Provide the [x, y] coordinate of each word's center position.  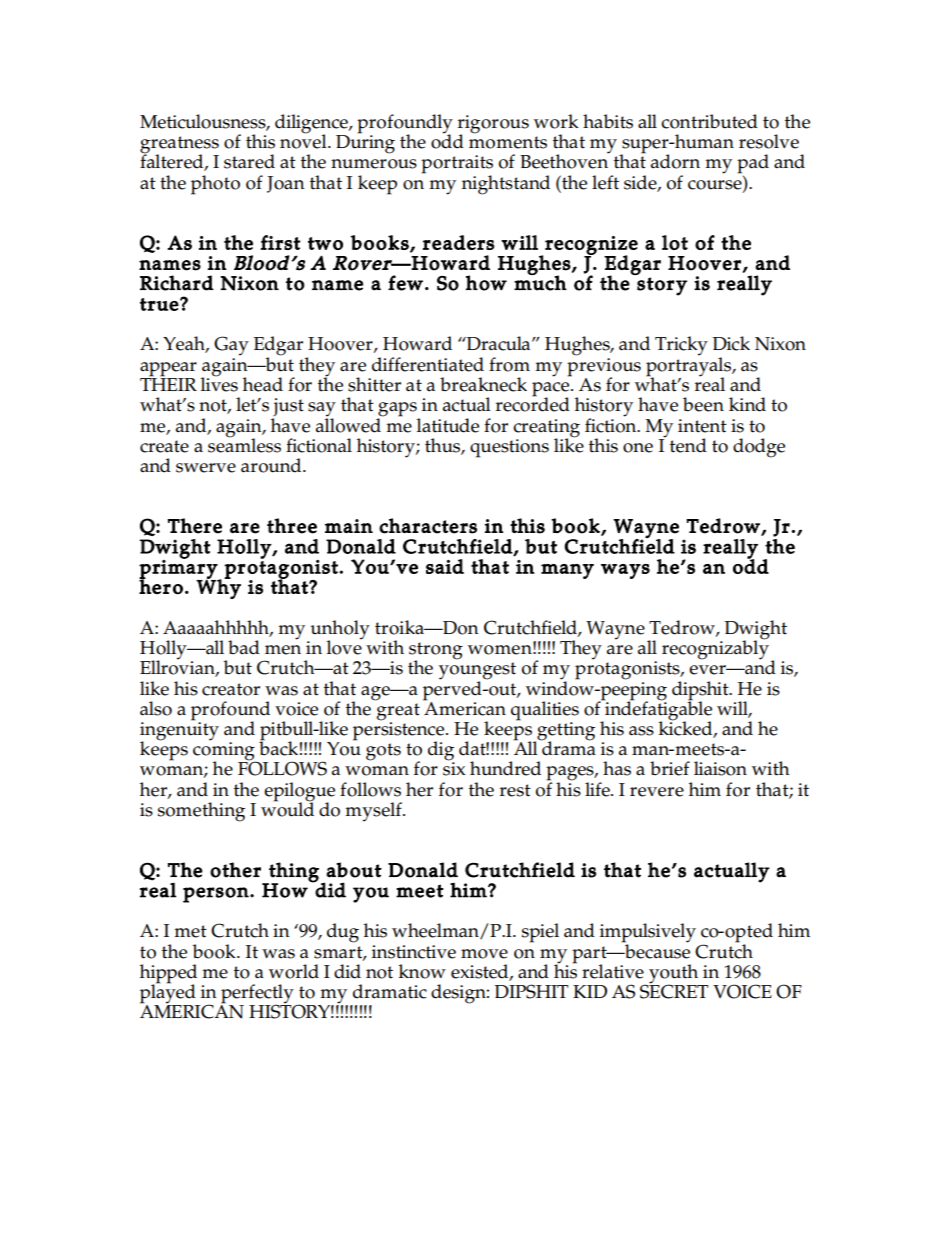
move [484, 954]
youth [674, 975]
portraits [457, 165]
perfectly [258, 995]
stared [249, 161]
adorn [675, 161]
